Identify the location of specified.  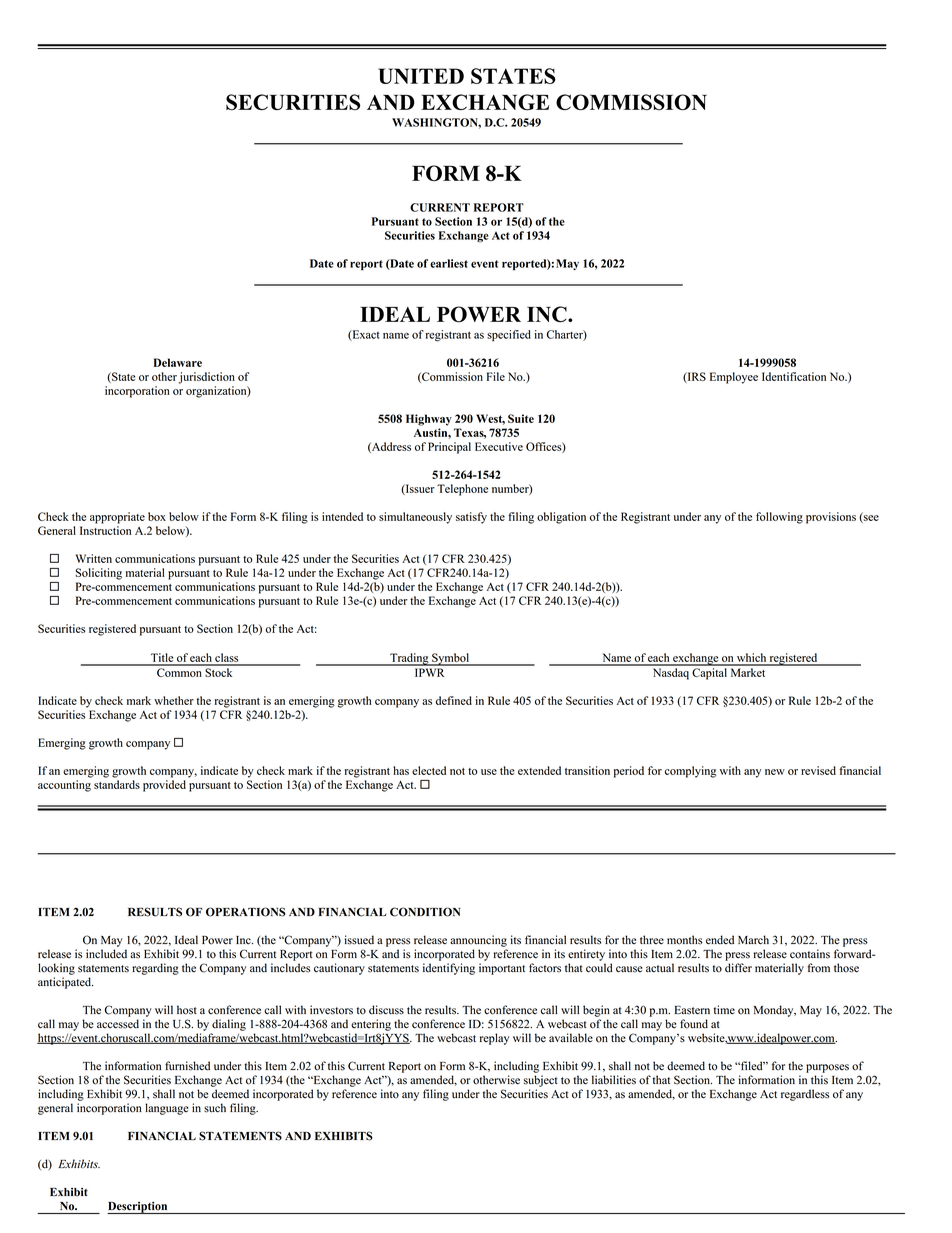
(509, 335).
